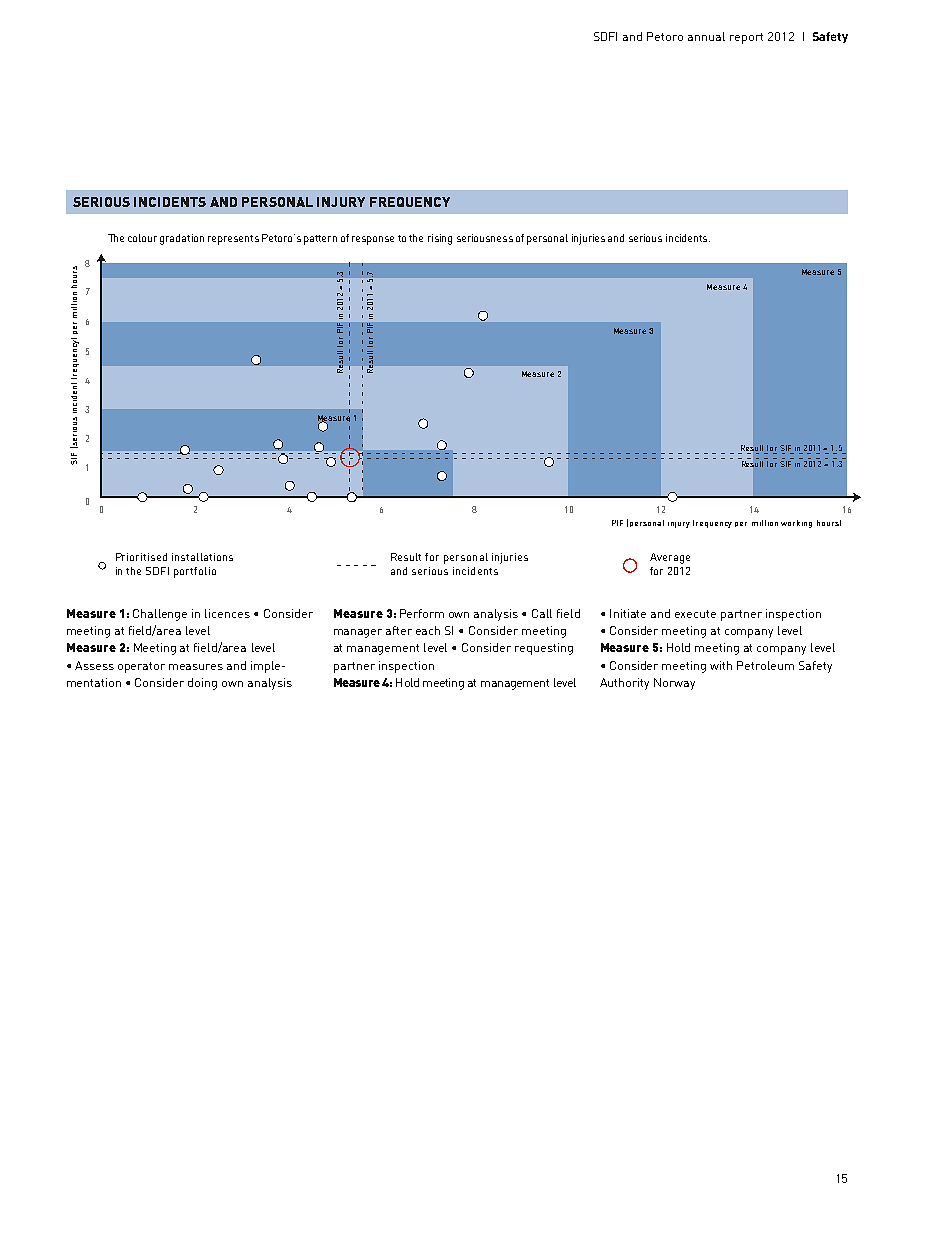  Describe the element at coordinates (202, 557) in the document. I see `installations` at that location.
